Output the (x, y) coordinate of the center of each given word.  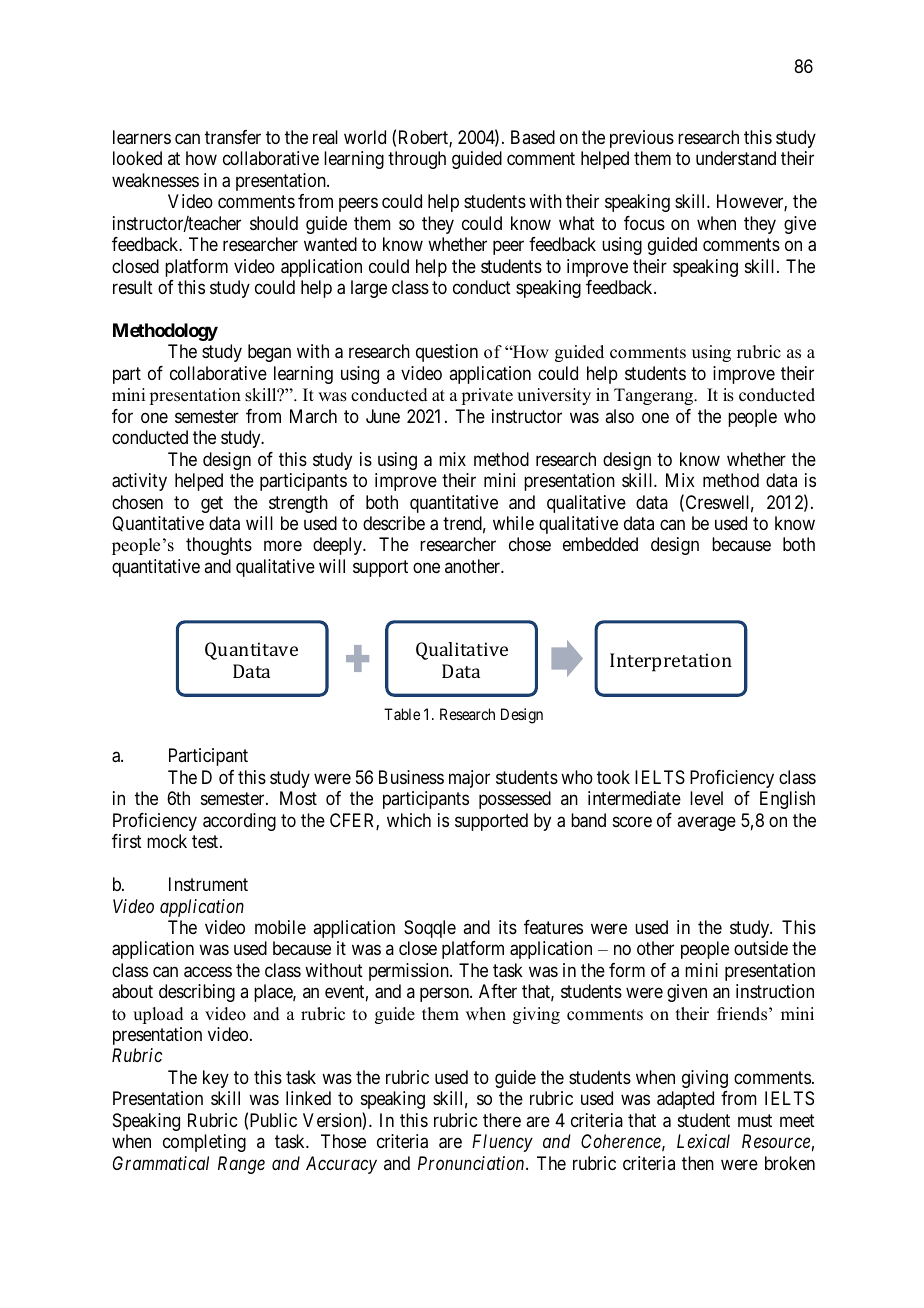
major (469, 779)
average (706, 823)
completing (204, 1143)
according (239, 822)
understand (736, 158)
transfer (233, 137)
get (212, 504)
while (513, 523)
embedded (600, 544)
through (417, 160)
